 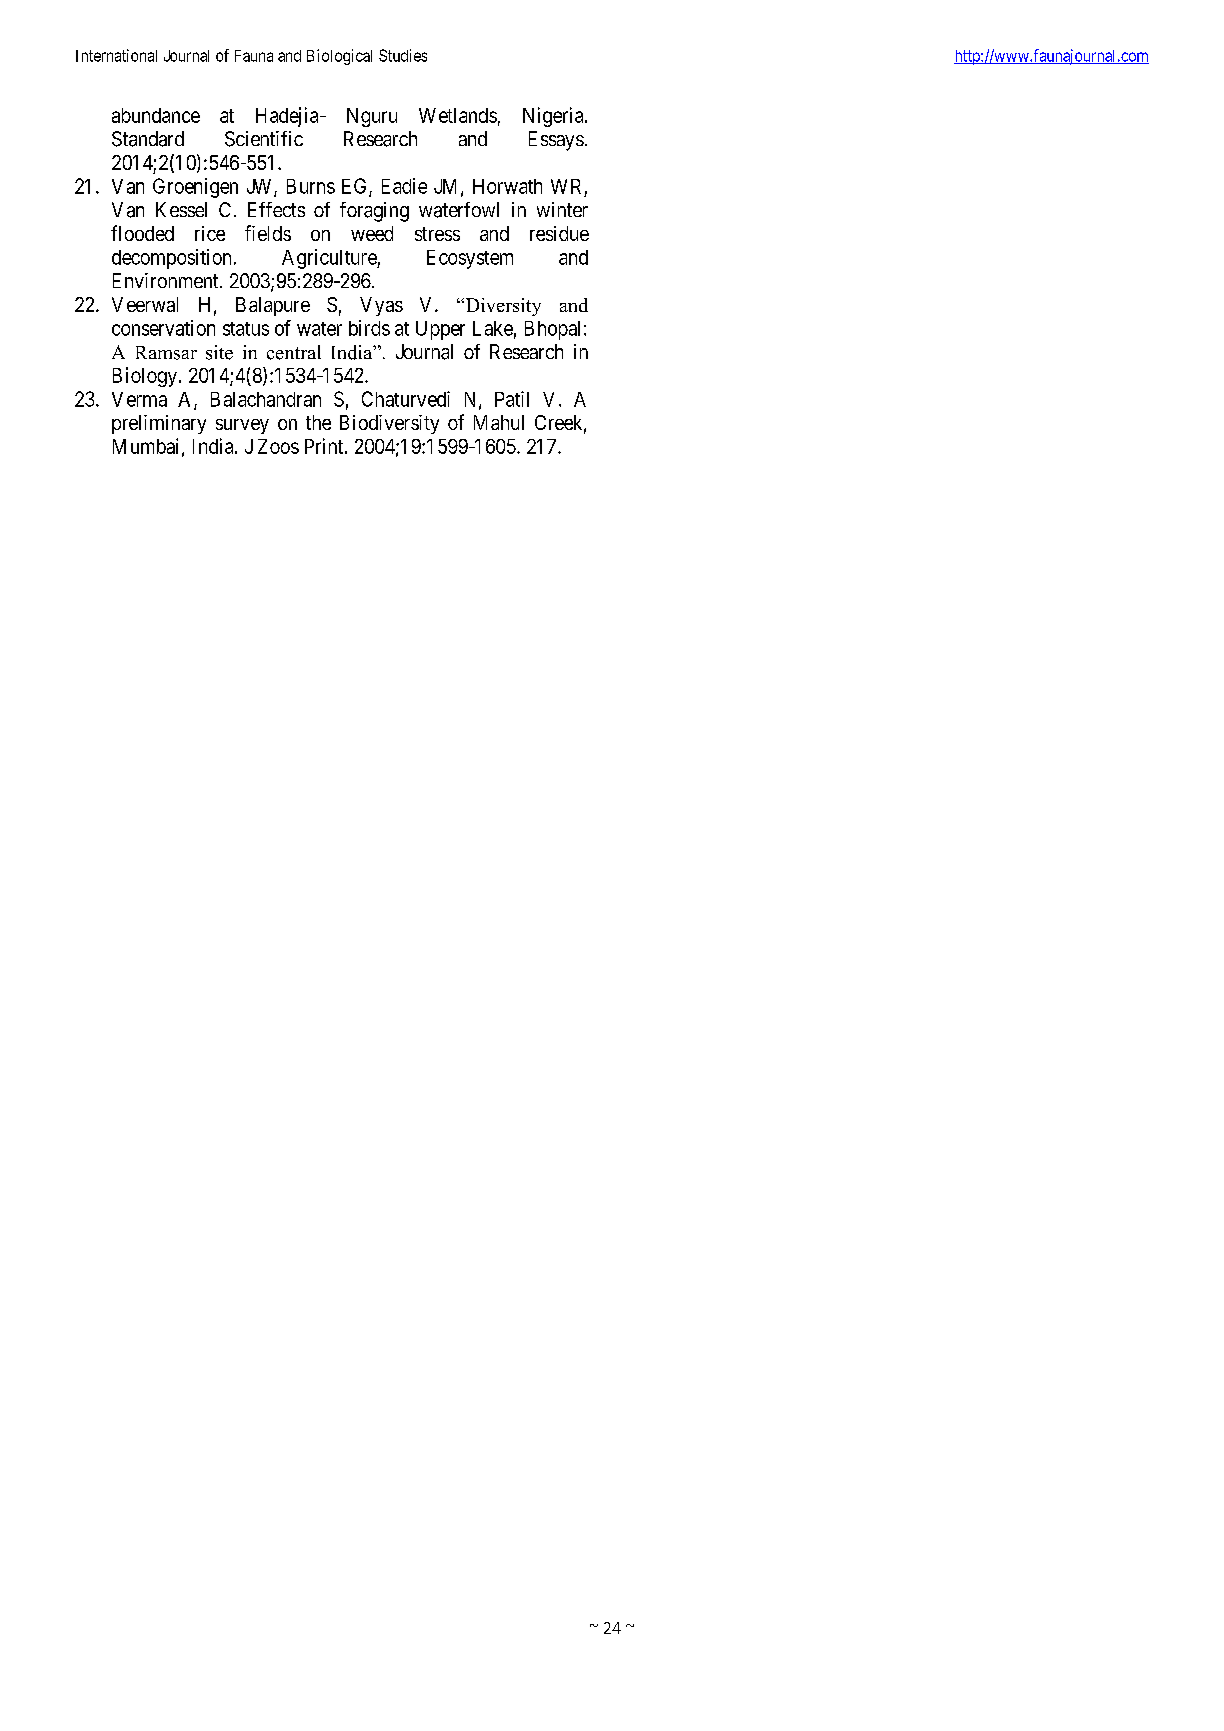 What do you see at coordinates (330, 259) in the screenshot?
I see `Agriculture` at bounding box center [330, 259].
